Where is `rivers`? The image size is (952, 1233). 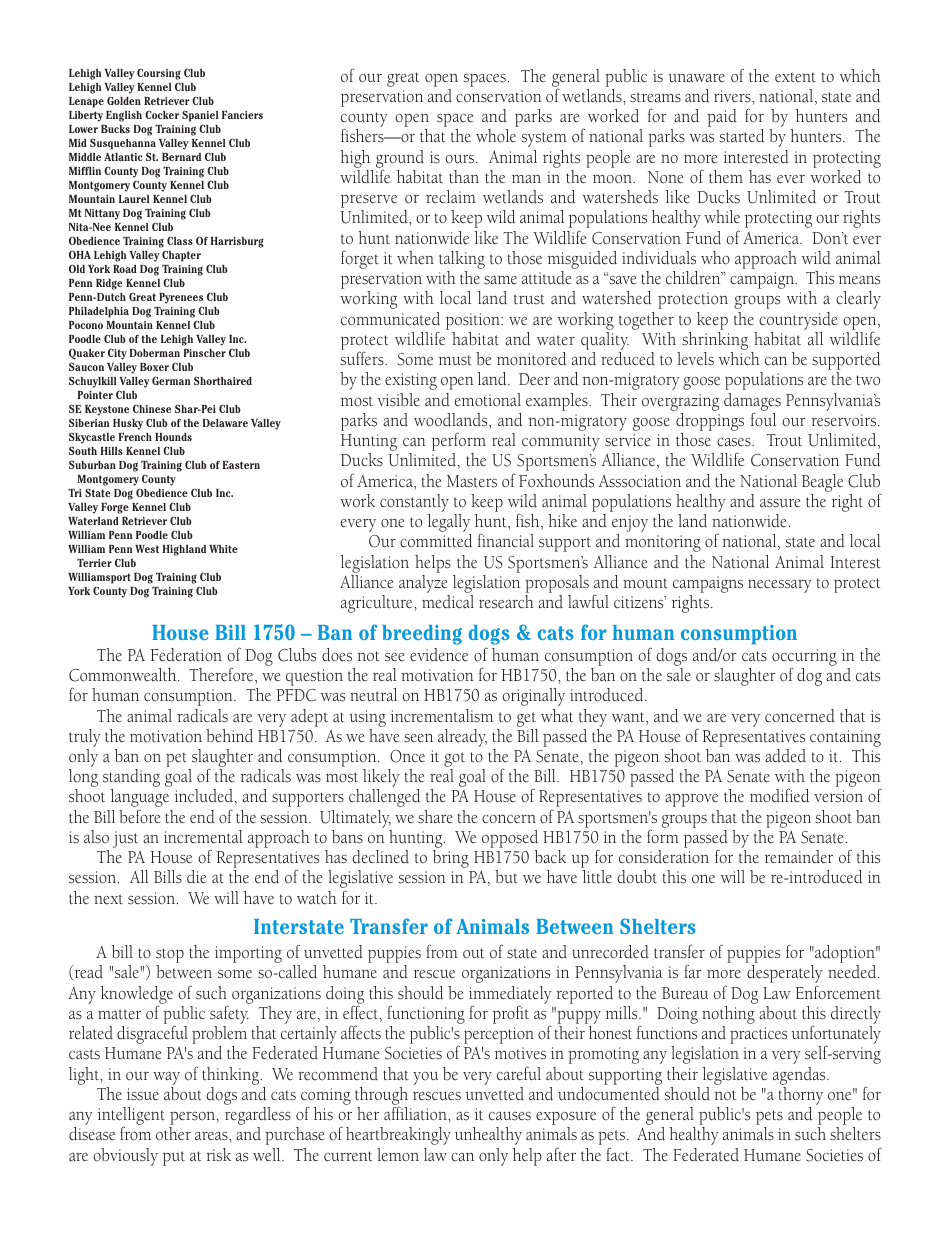 rivers is located at coordinates (733, 96).
